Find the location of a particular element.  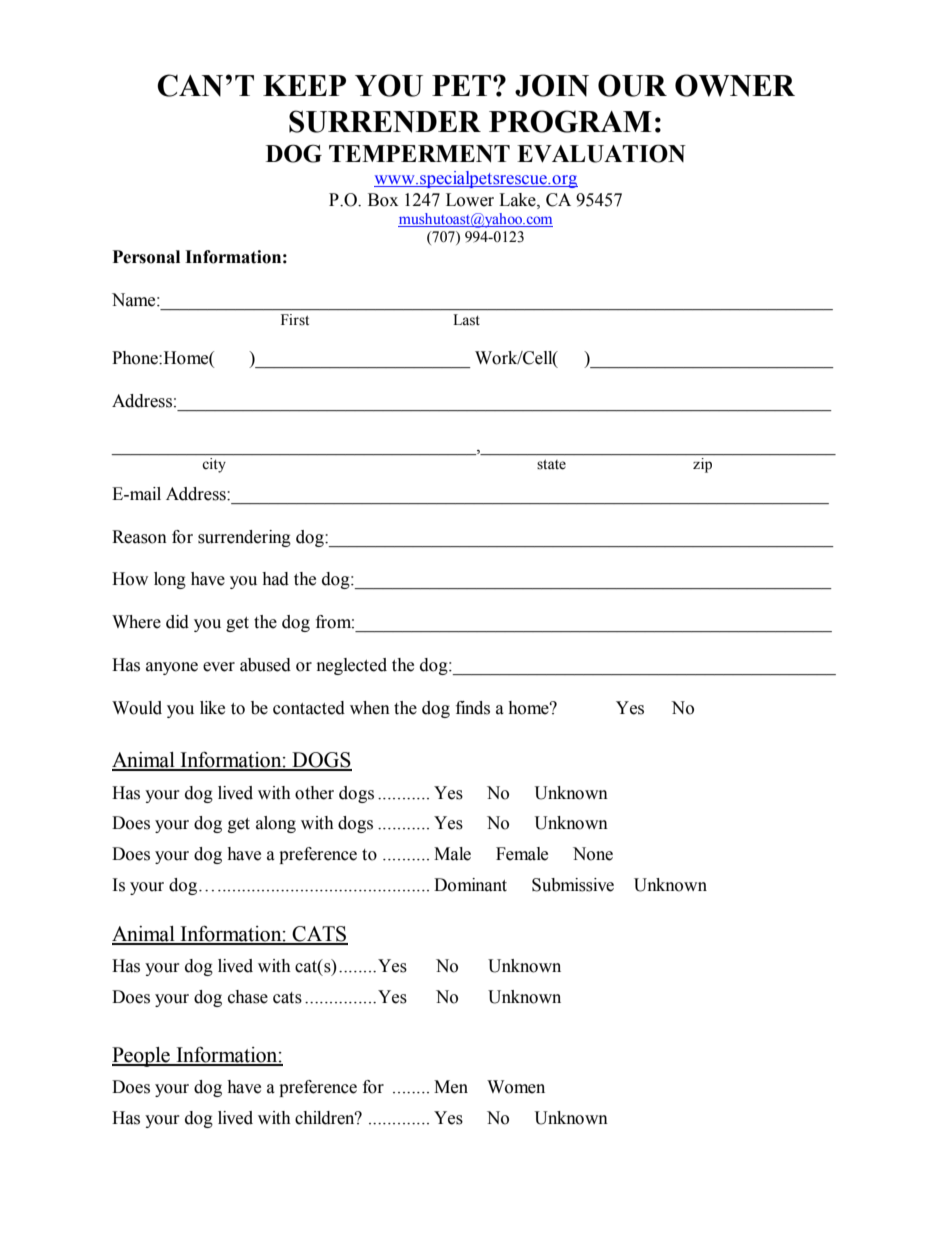

People is located at coordinates (142, 1057).
